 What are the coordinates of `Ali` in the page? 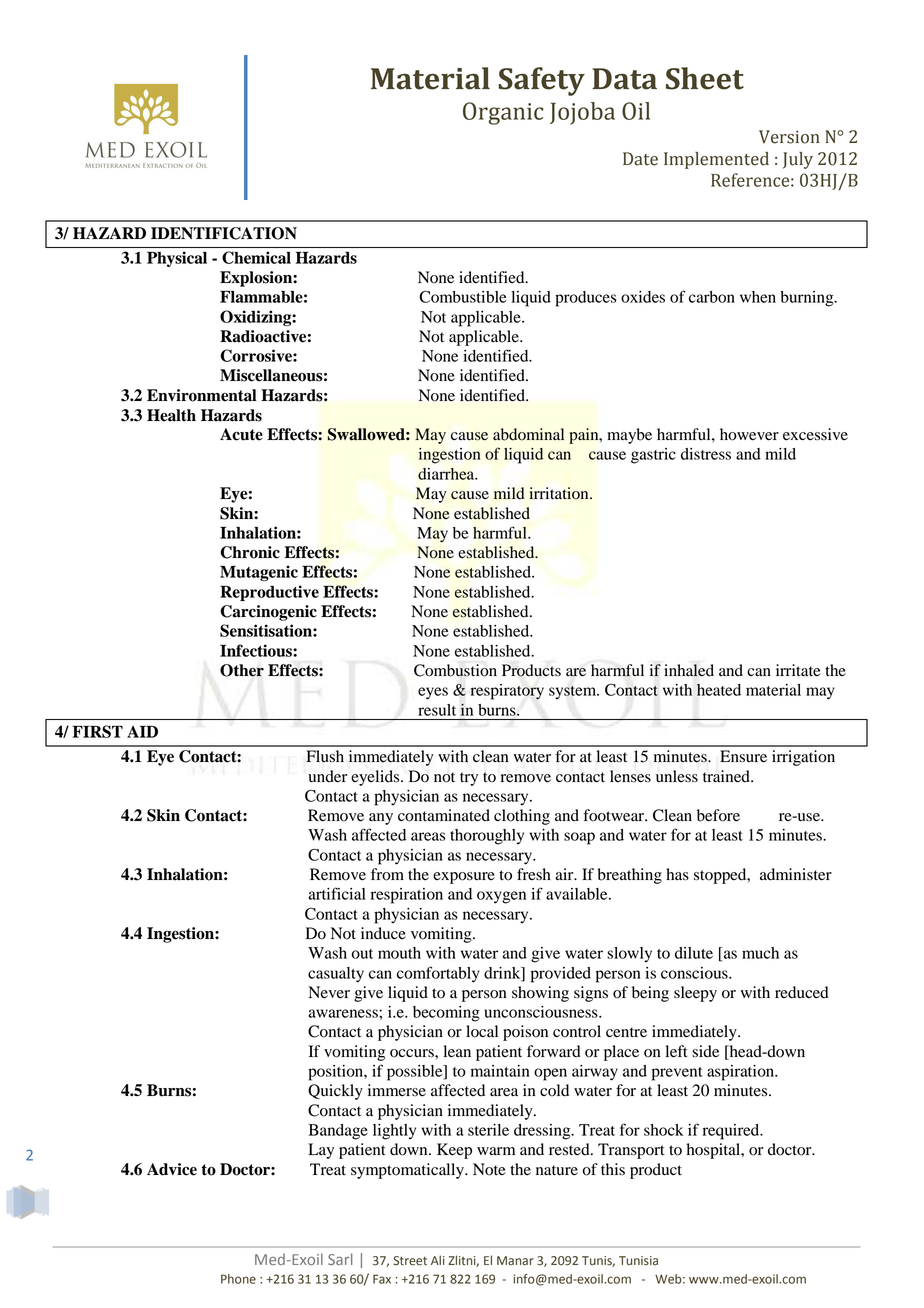 It's located at (438, 1260).
